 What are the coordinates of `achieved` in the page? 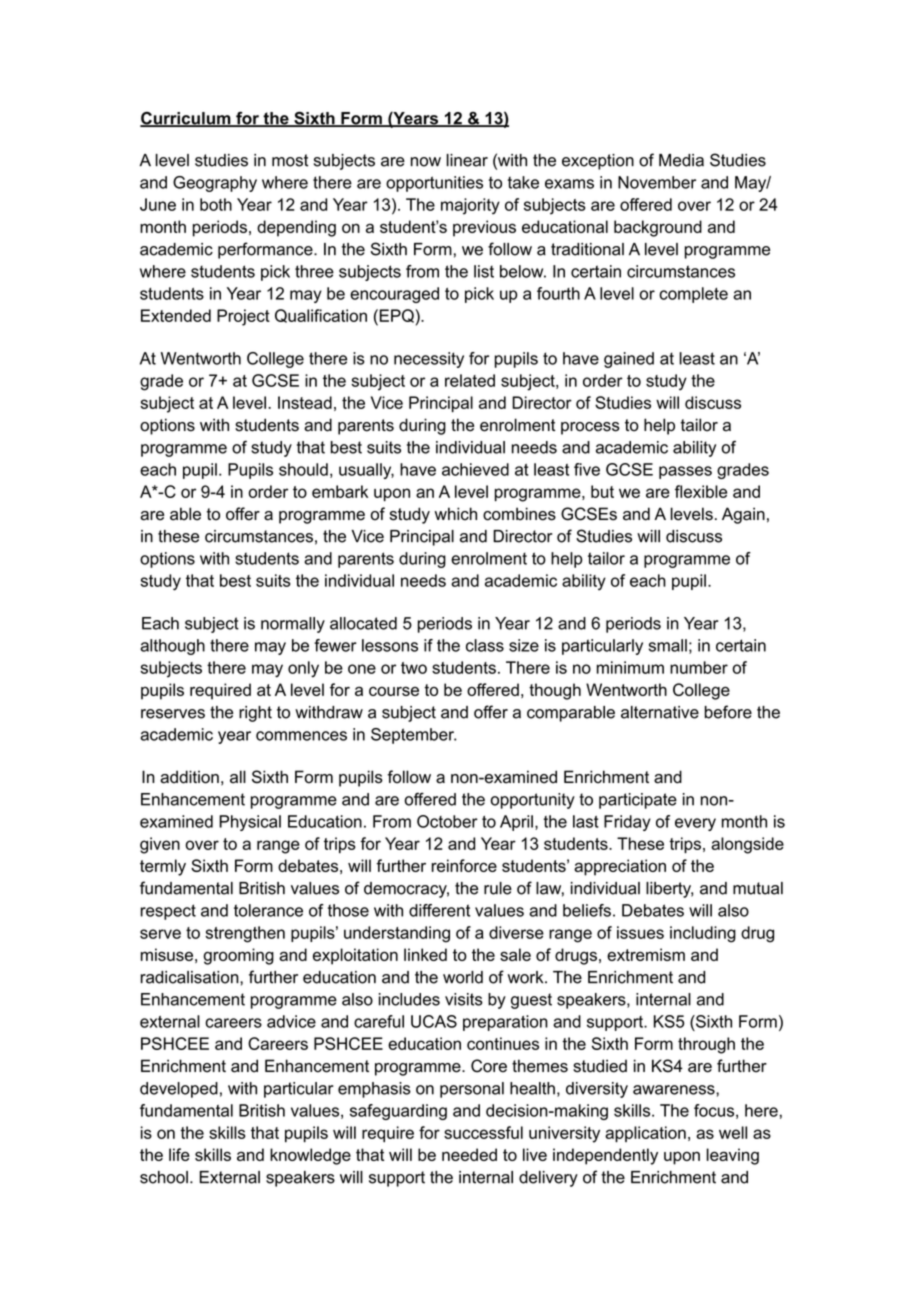 It's located at (475, 469).
